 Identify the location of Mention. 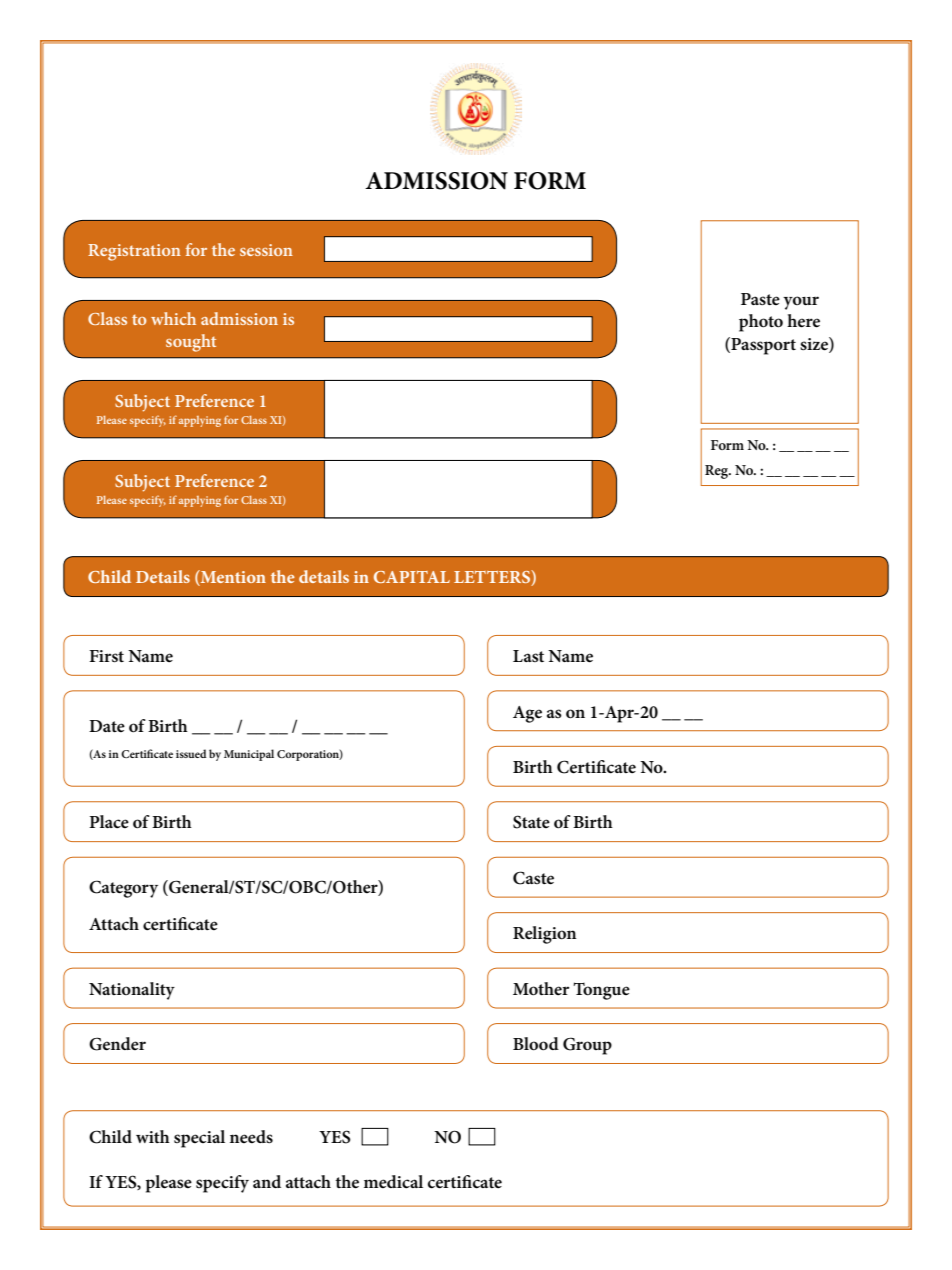
(232, 578).
